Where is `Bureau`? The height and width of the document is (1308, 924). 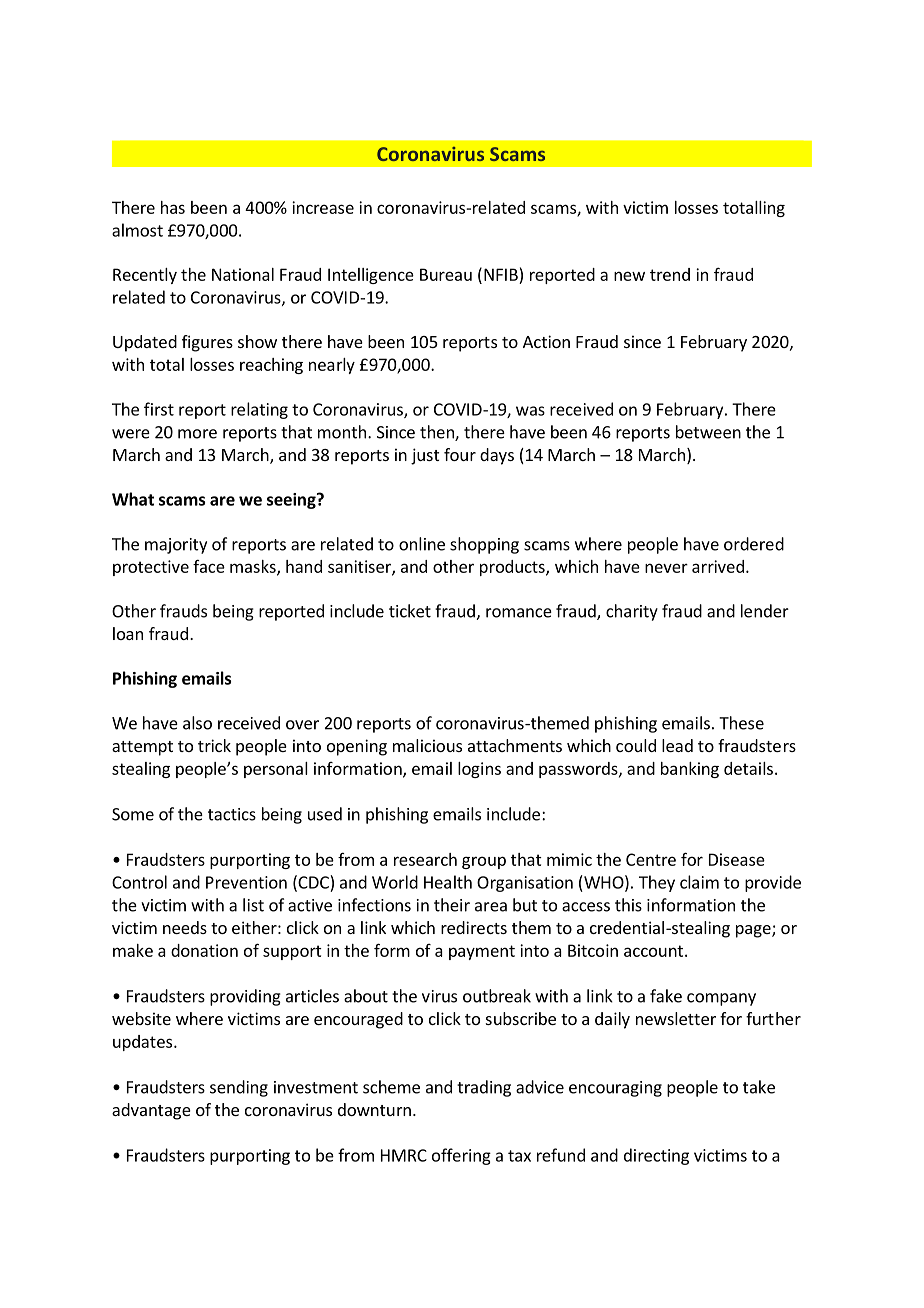 Bureau is located at coordinates (446, 274).
